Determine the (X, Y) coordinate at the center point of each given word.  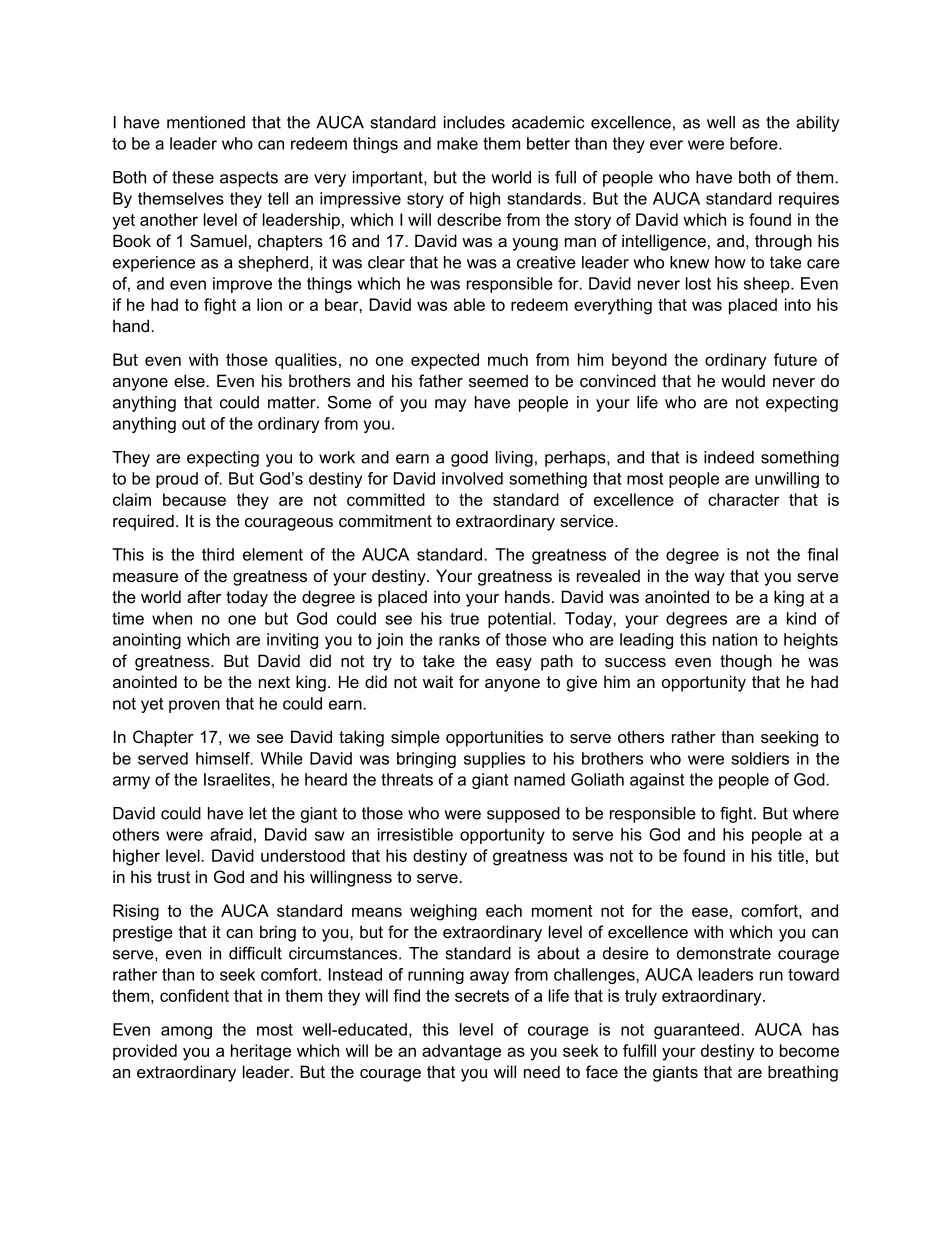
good (469, 459)
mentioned (206, 122)
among (186, 1032)
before (755, 143)
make (457, 143)
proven (194, 706)
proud (177, 480)
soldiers (760, 758)
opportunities (494, 738)
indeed (729, 457)
